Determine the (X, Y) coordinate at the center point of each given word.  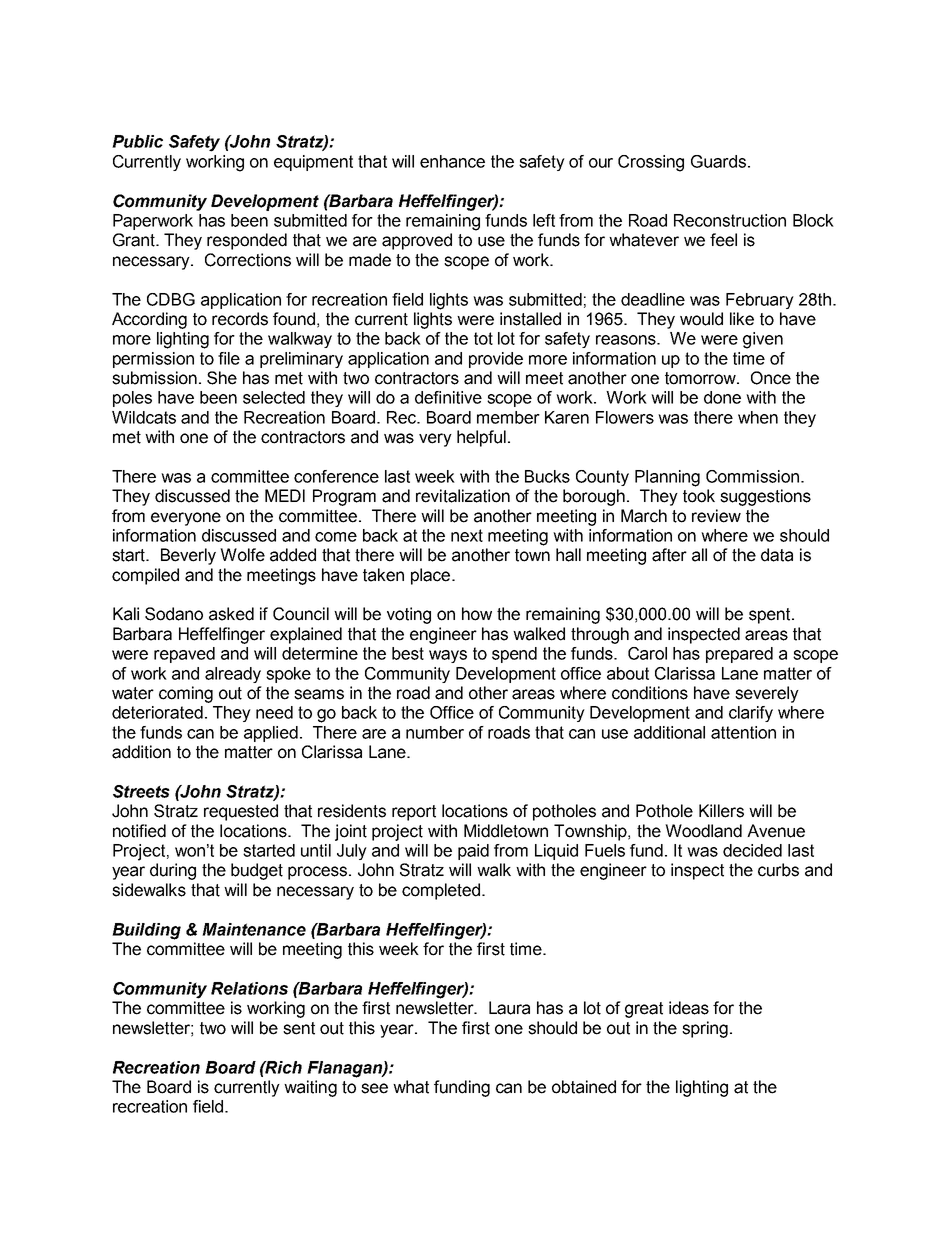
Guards (718, 161)
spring (705, 1029)
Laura (509, 1008)
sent (299, 1028)
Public (137, 141)
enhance (452, 161)
